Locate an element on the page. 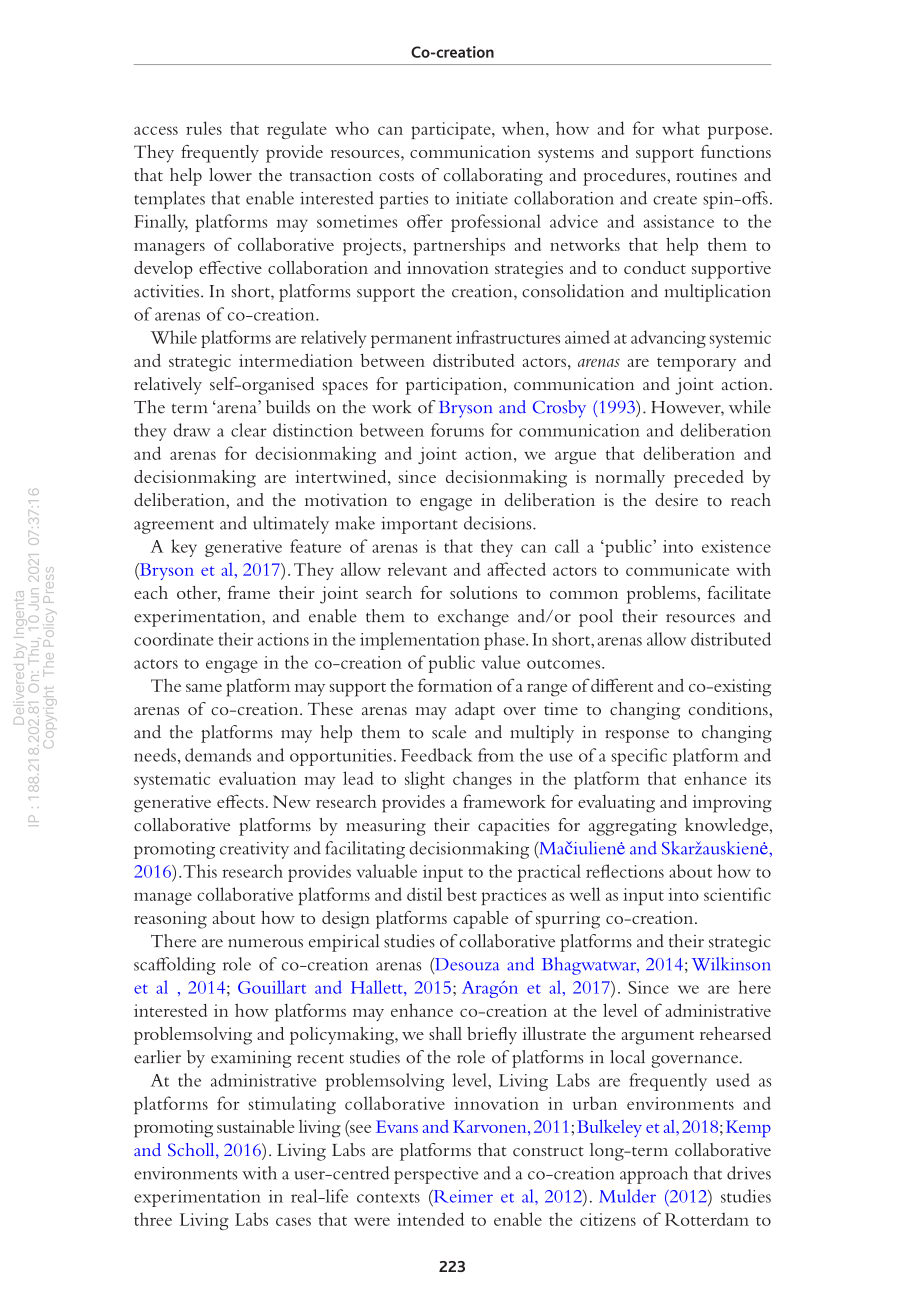 This page has height=1316, width=905. participate is located at coordinates (452, 130).
